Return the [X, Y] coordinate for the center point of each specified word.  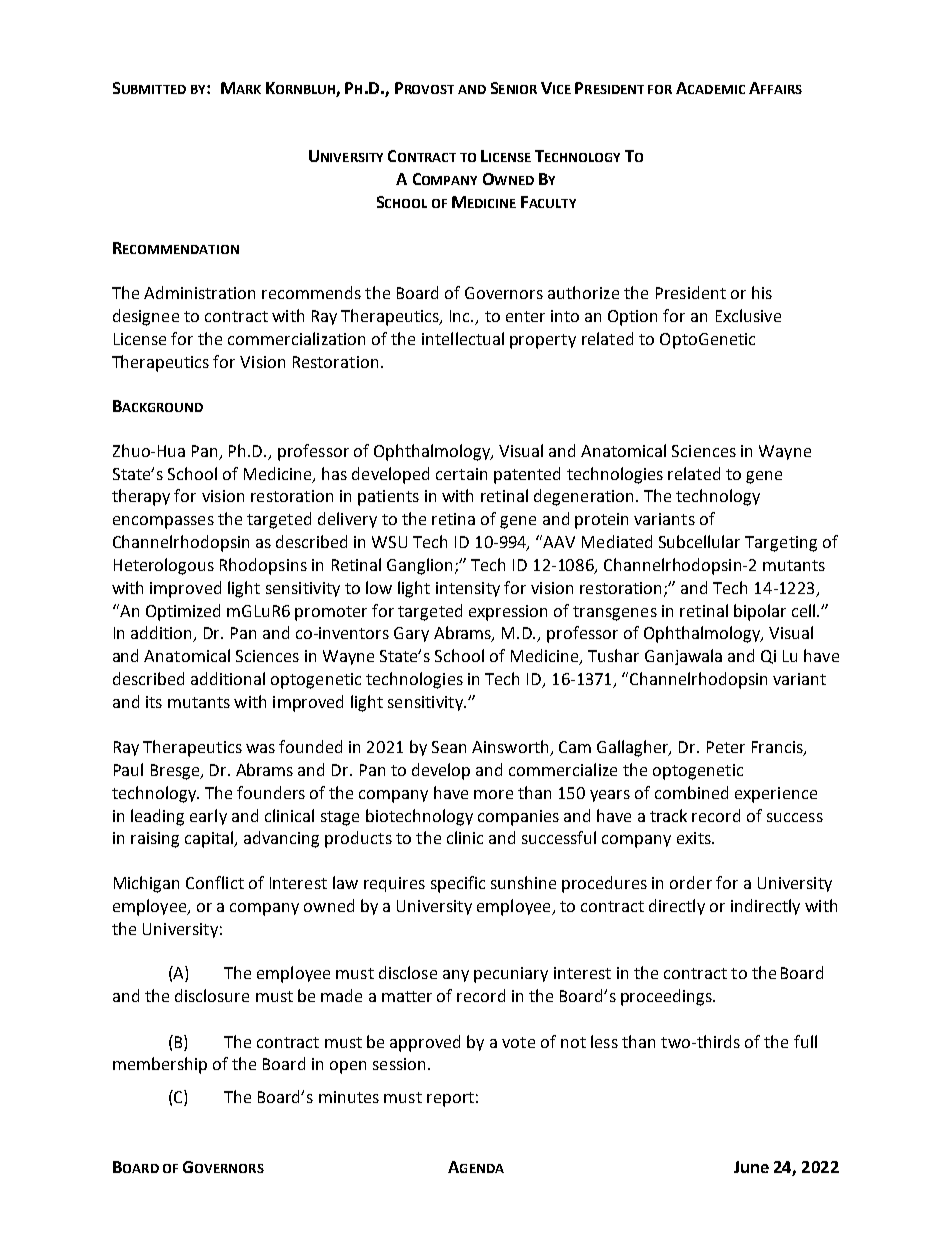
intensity [468, 589]
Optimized [183, 612]
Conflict [215, 882]
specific [458, 884]
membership [160, 1065]
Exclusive [748, 315]
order [691, 882]
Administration [199, 292]
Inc [461, 316]
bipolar [760, 612]
